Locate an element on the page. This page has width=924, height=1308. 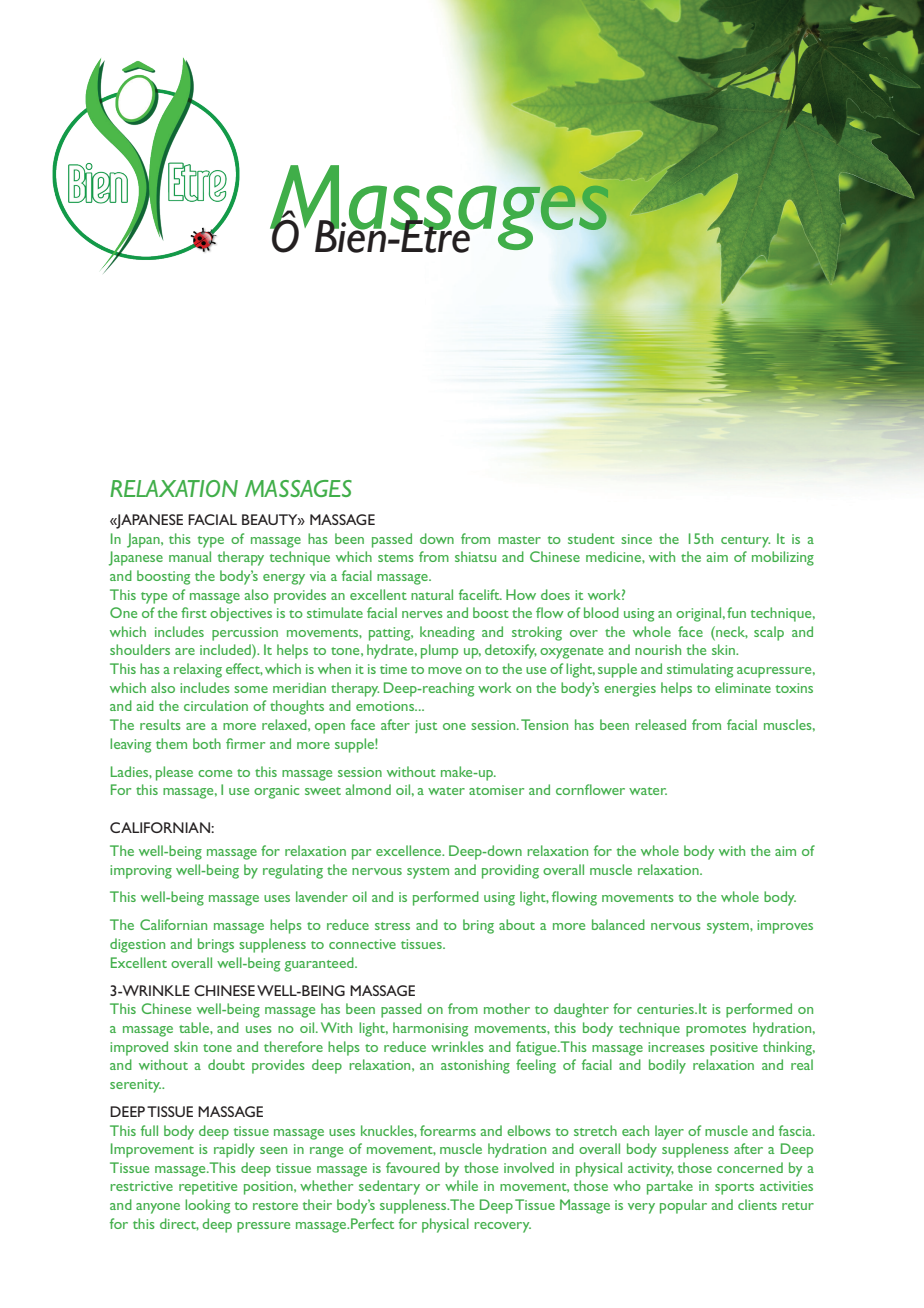
improving is located at coordinates (141, 872).
